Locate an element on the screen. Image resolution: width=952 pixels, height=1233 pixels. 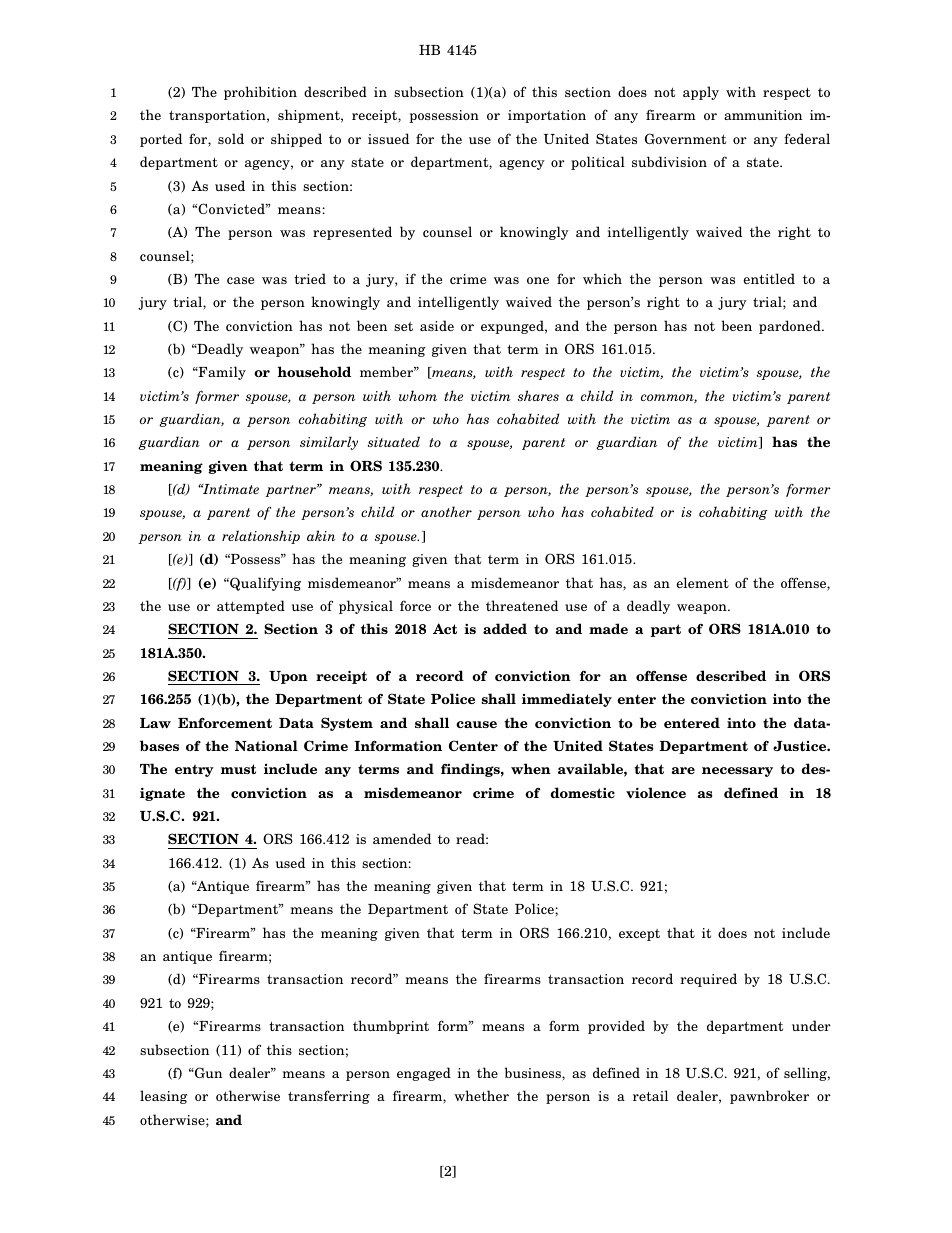
must is located at coordinates (238, 769).
